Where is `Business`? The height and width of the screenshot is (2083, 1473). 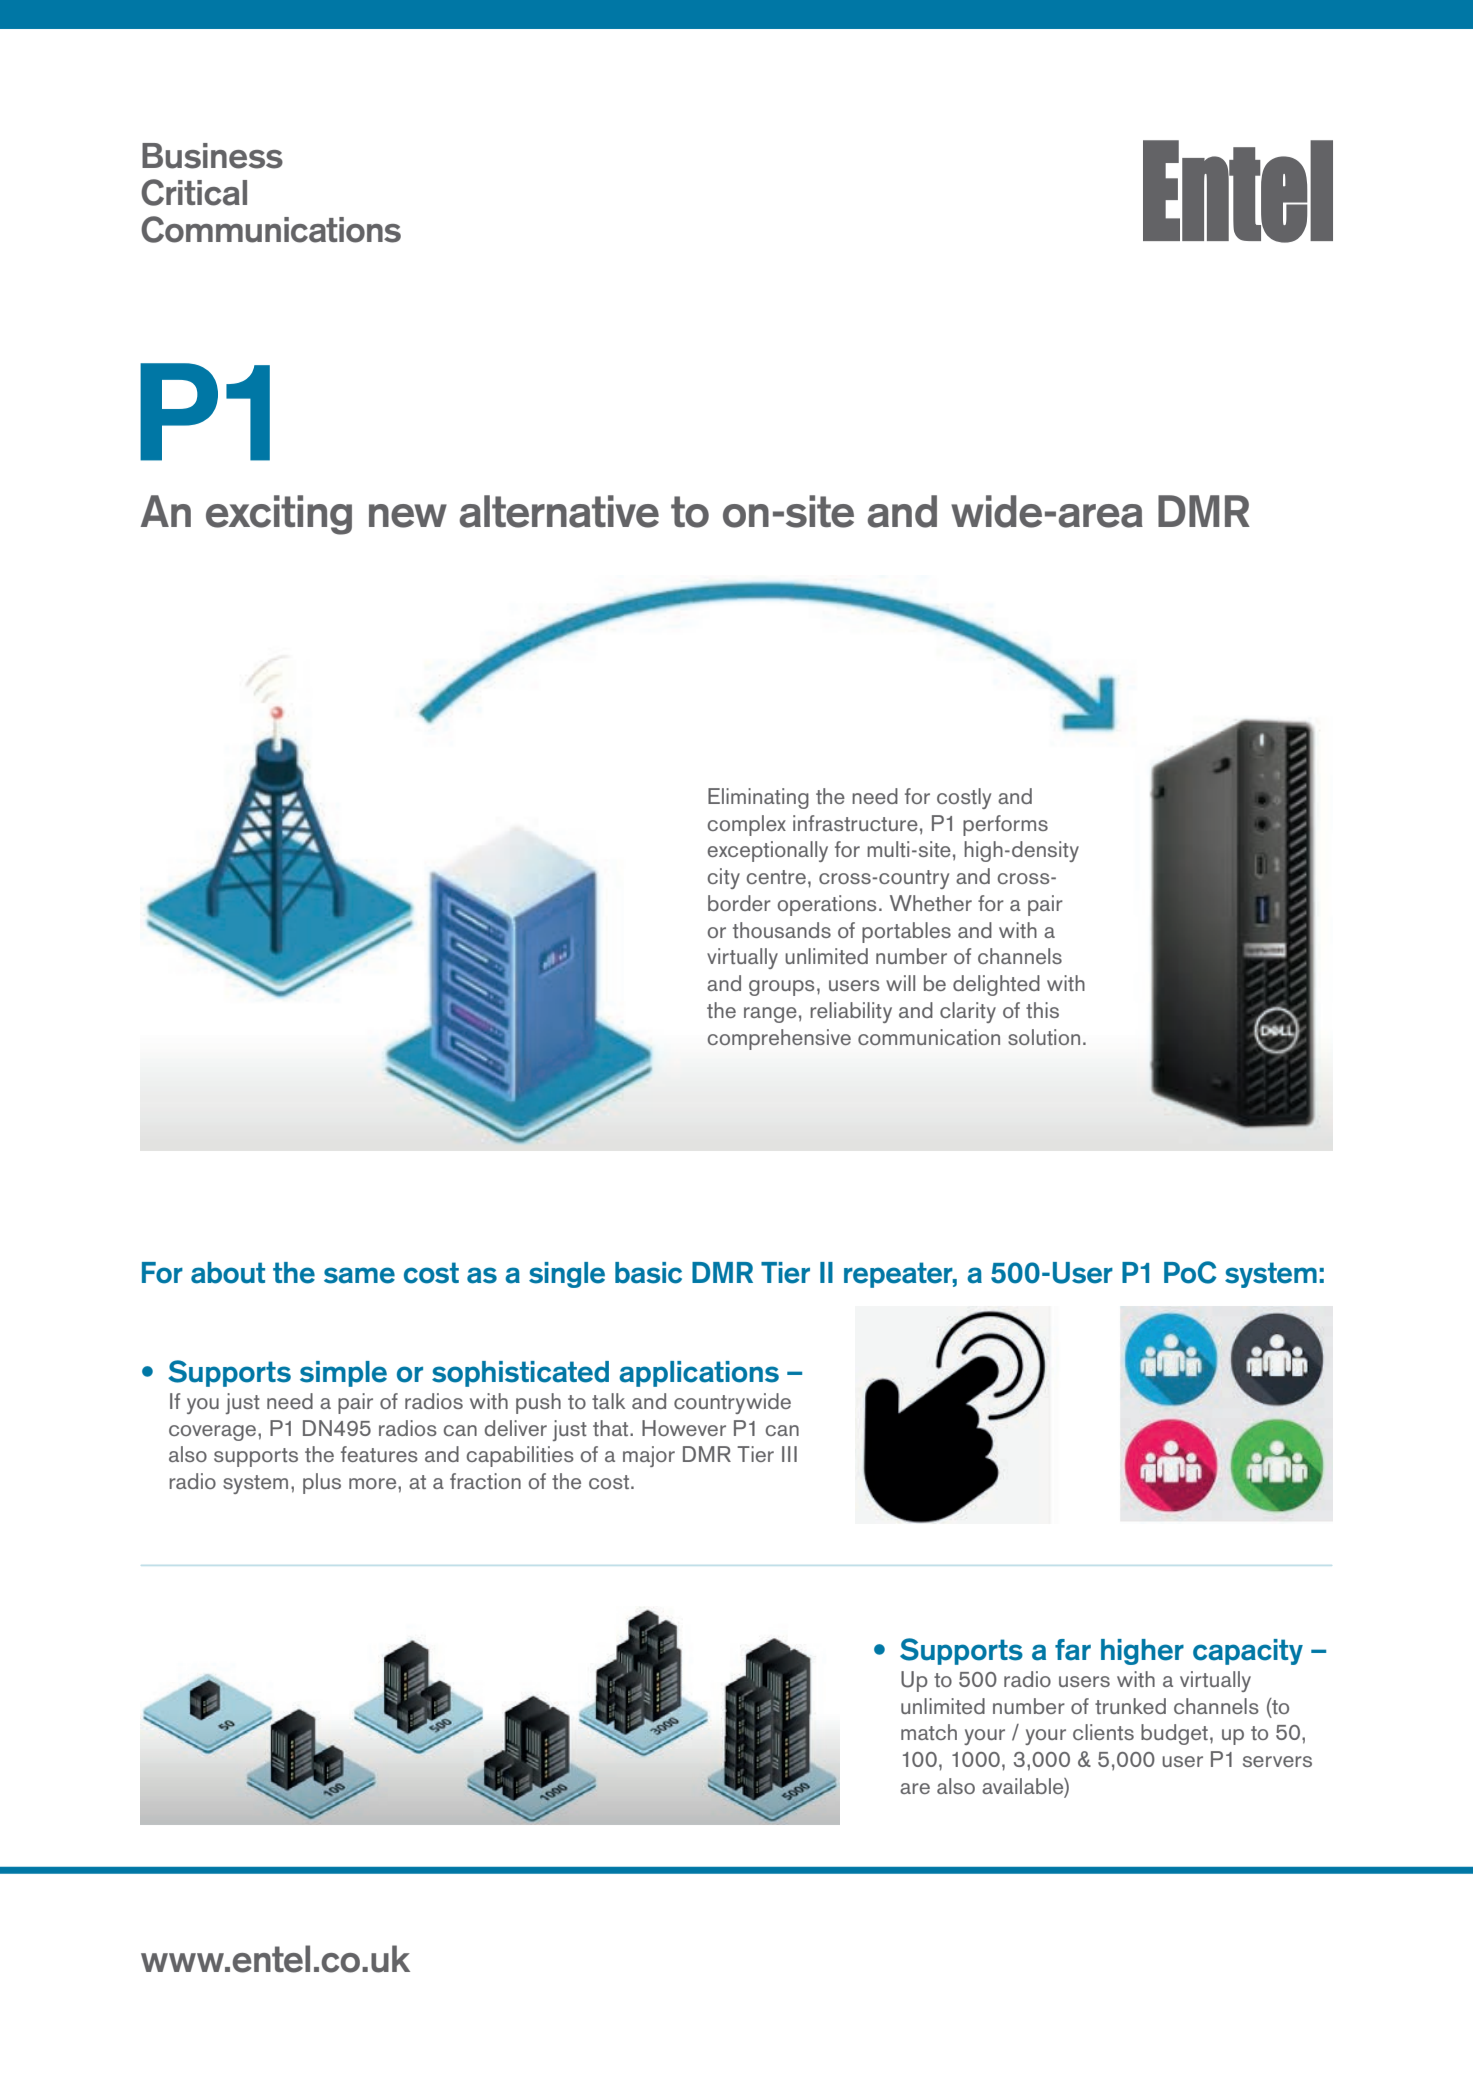
Business is located at coordinates (212, 156).
